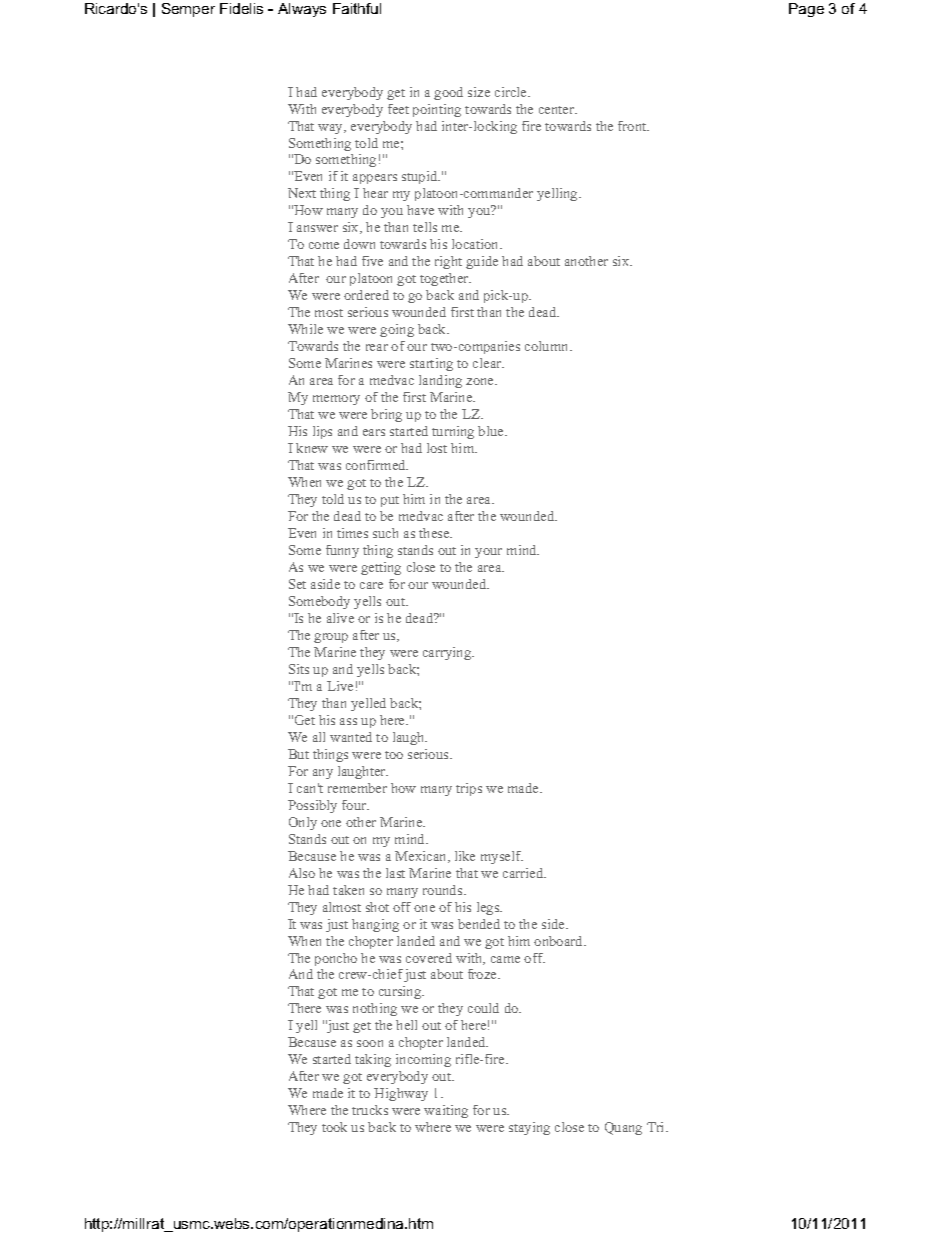  What do you see at coordinates (241, 8) in the screenshot?
I see `Fidelis` at bounding box center [241, 8].
